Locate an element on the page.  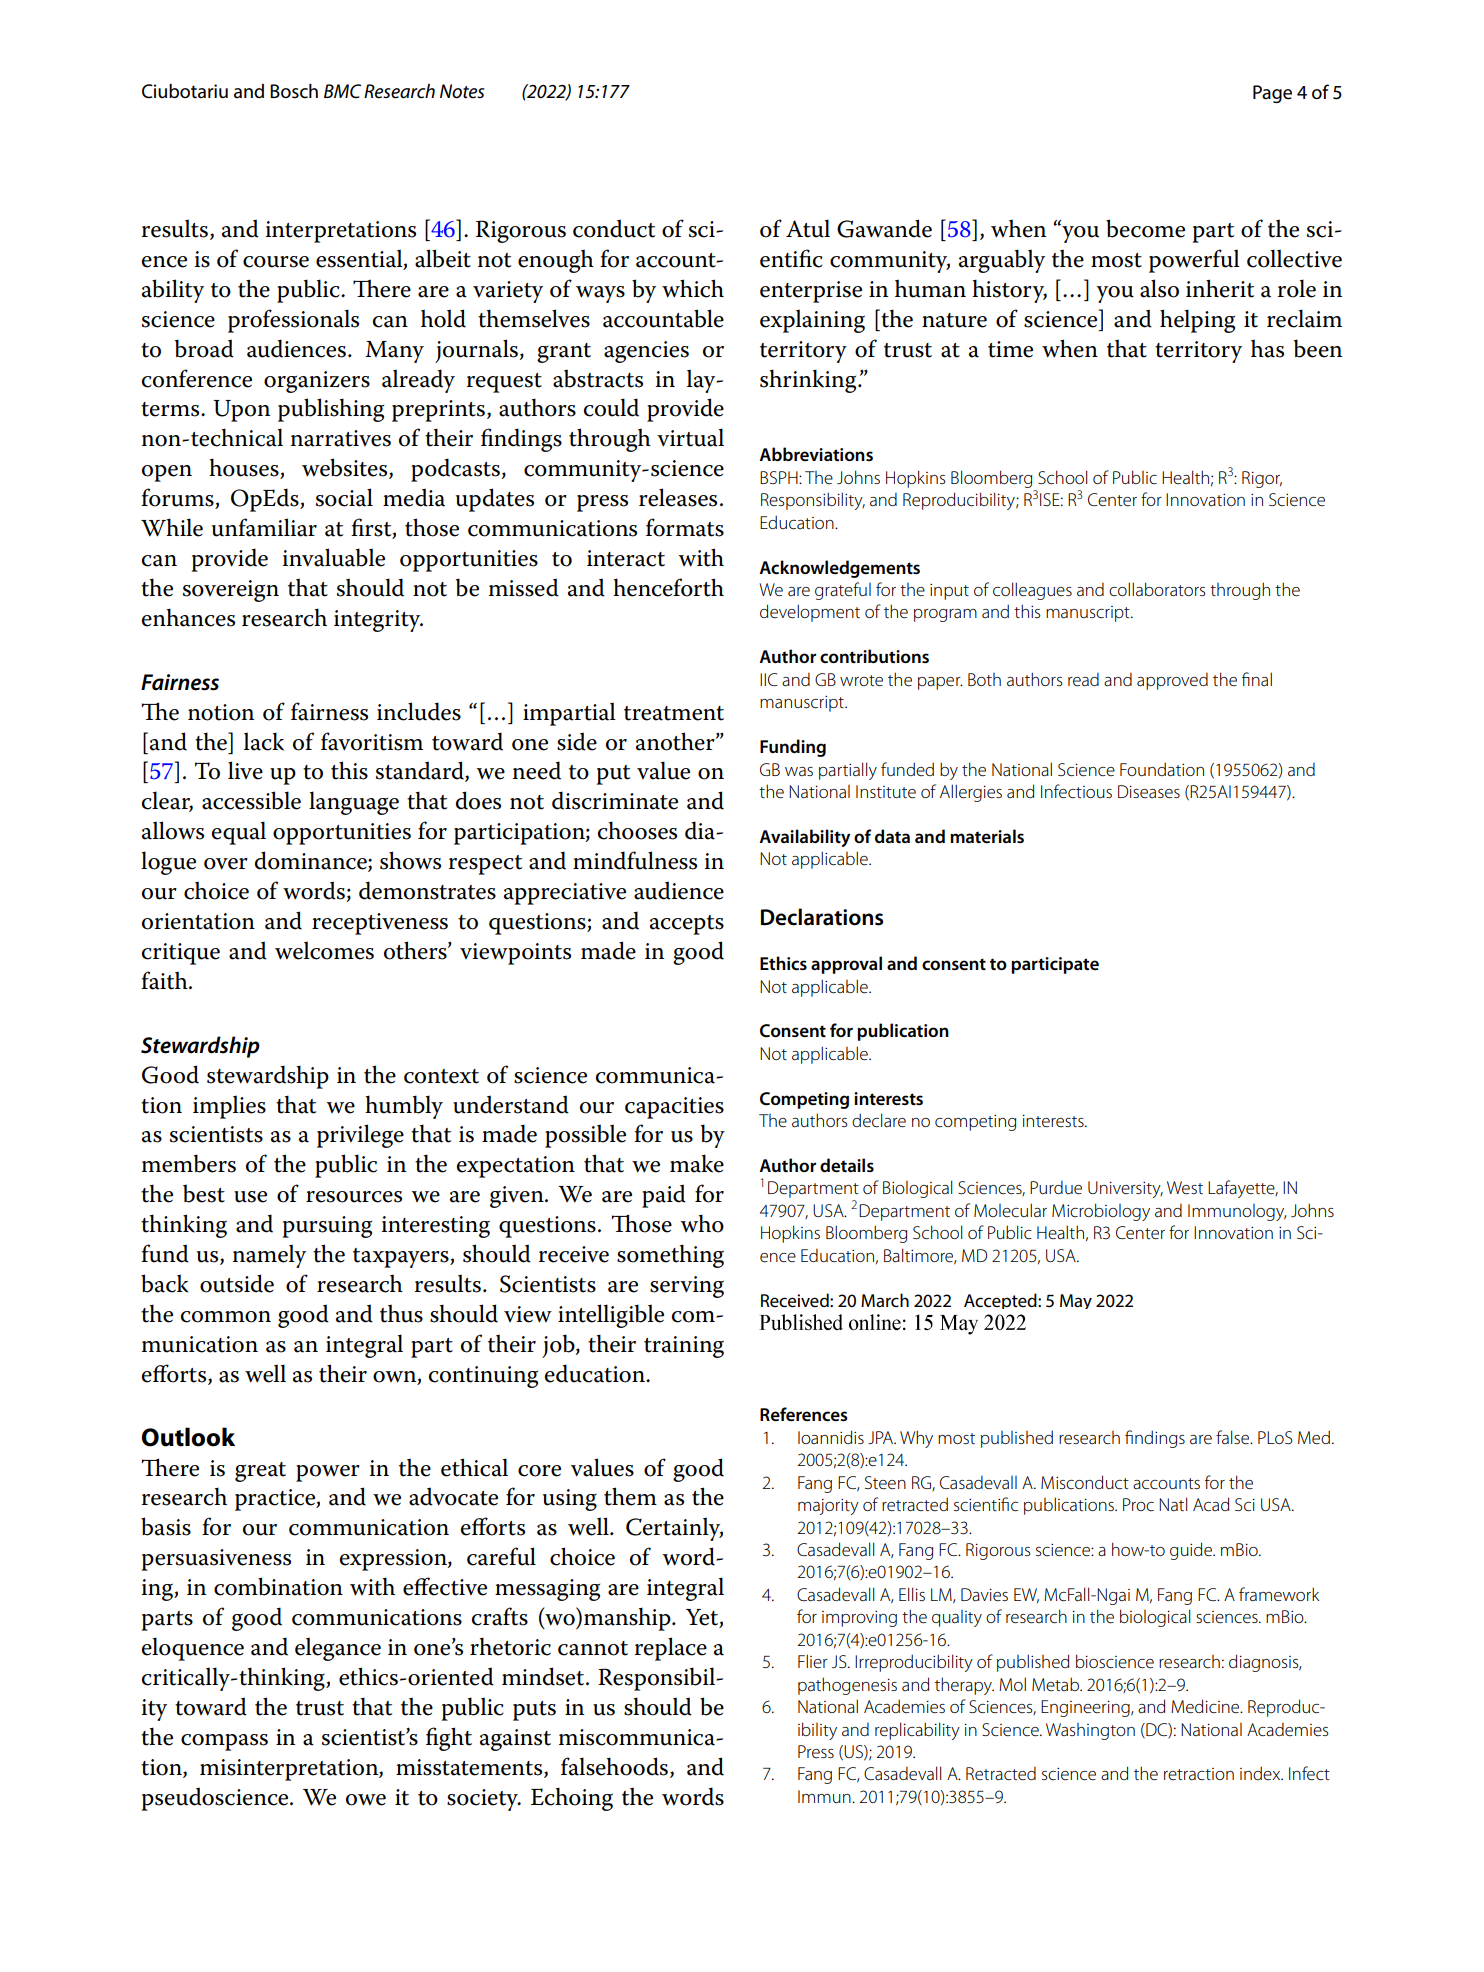
Page is located at coordinates (1272, 94).
